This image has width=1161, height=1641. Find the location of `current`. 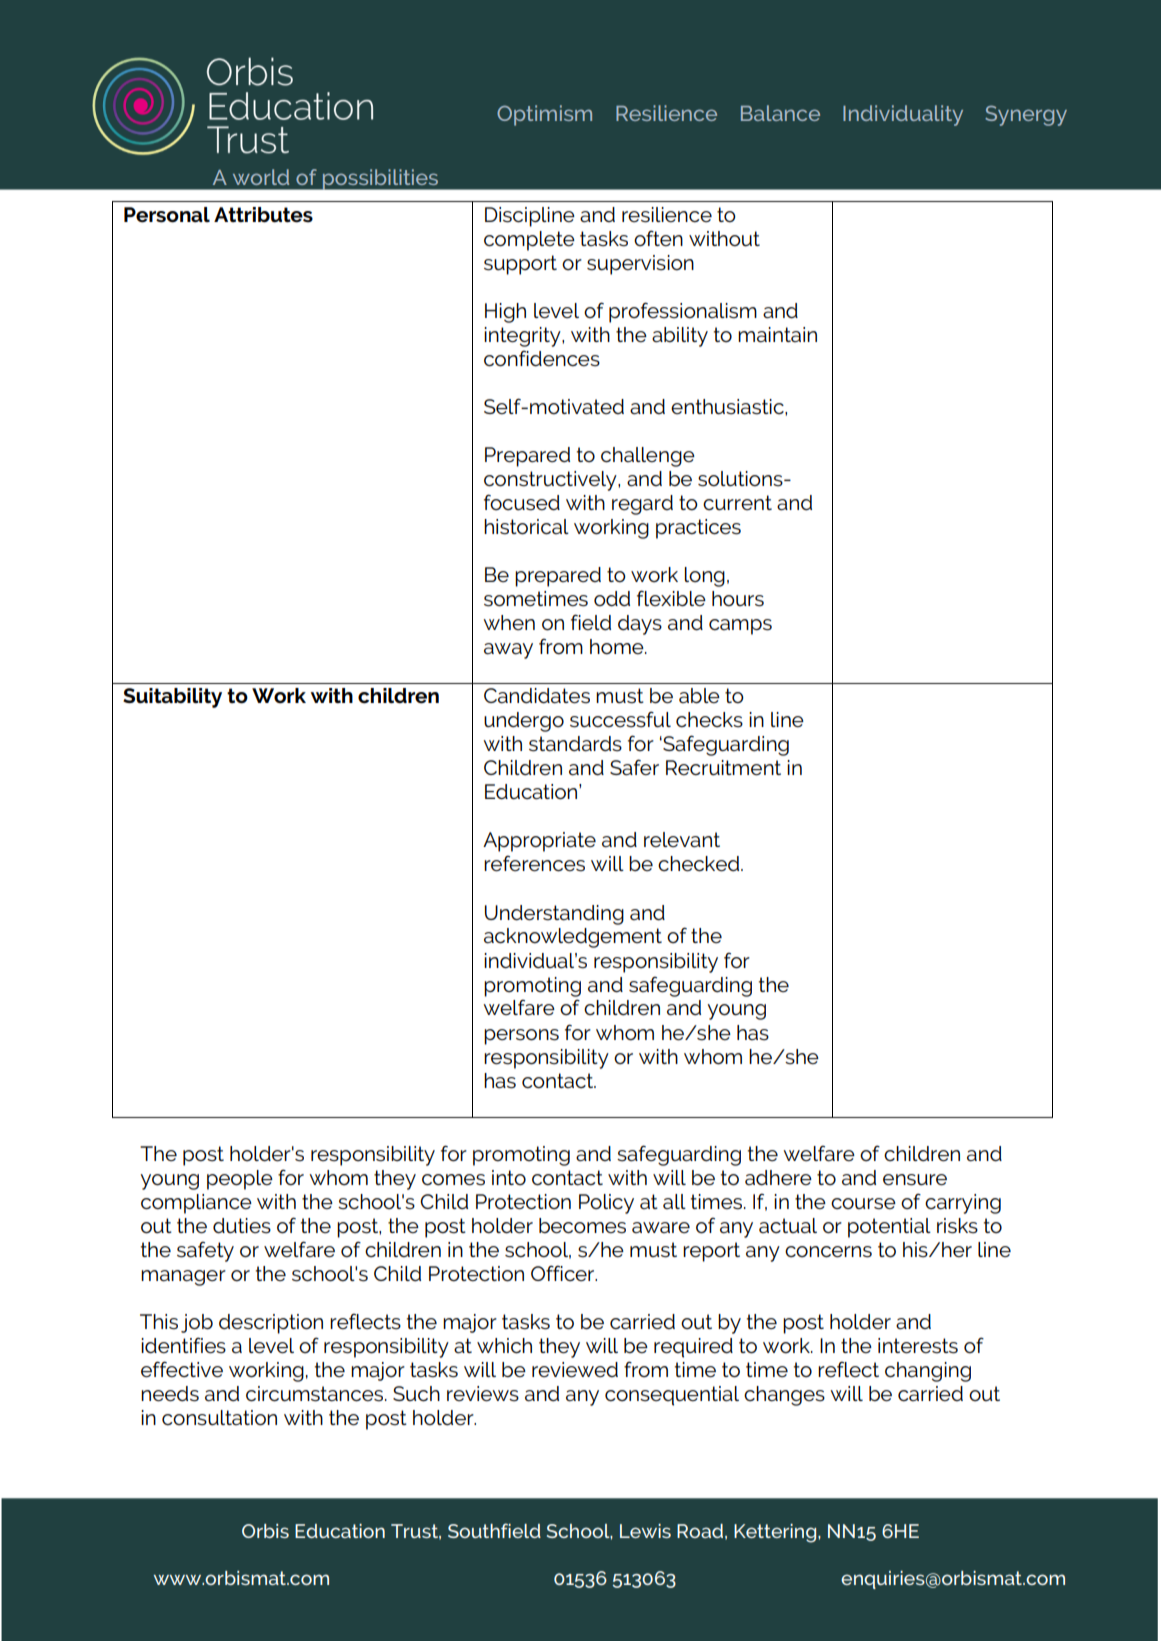

current is located at coordinates (737, 502).
